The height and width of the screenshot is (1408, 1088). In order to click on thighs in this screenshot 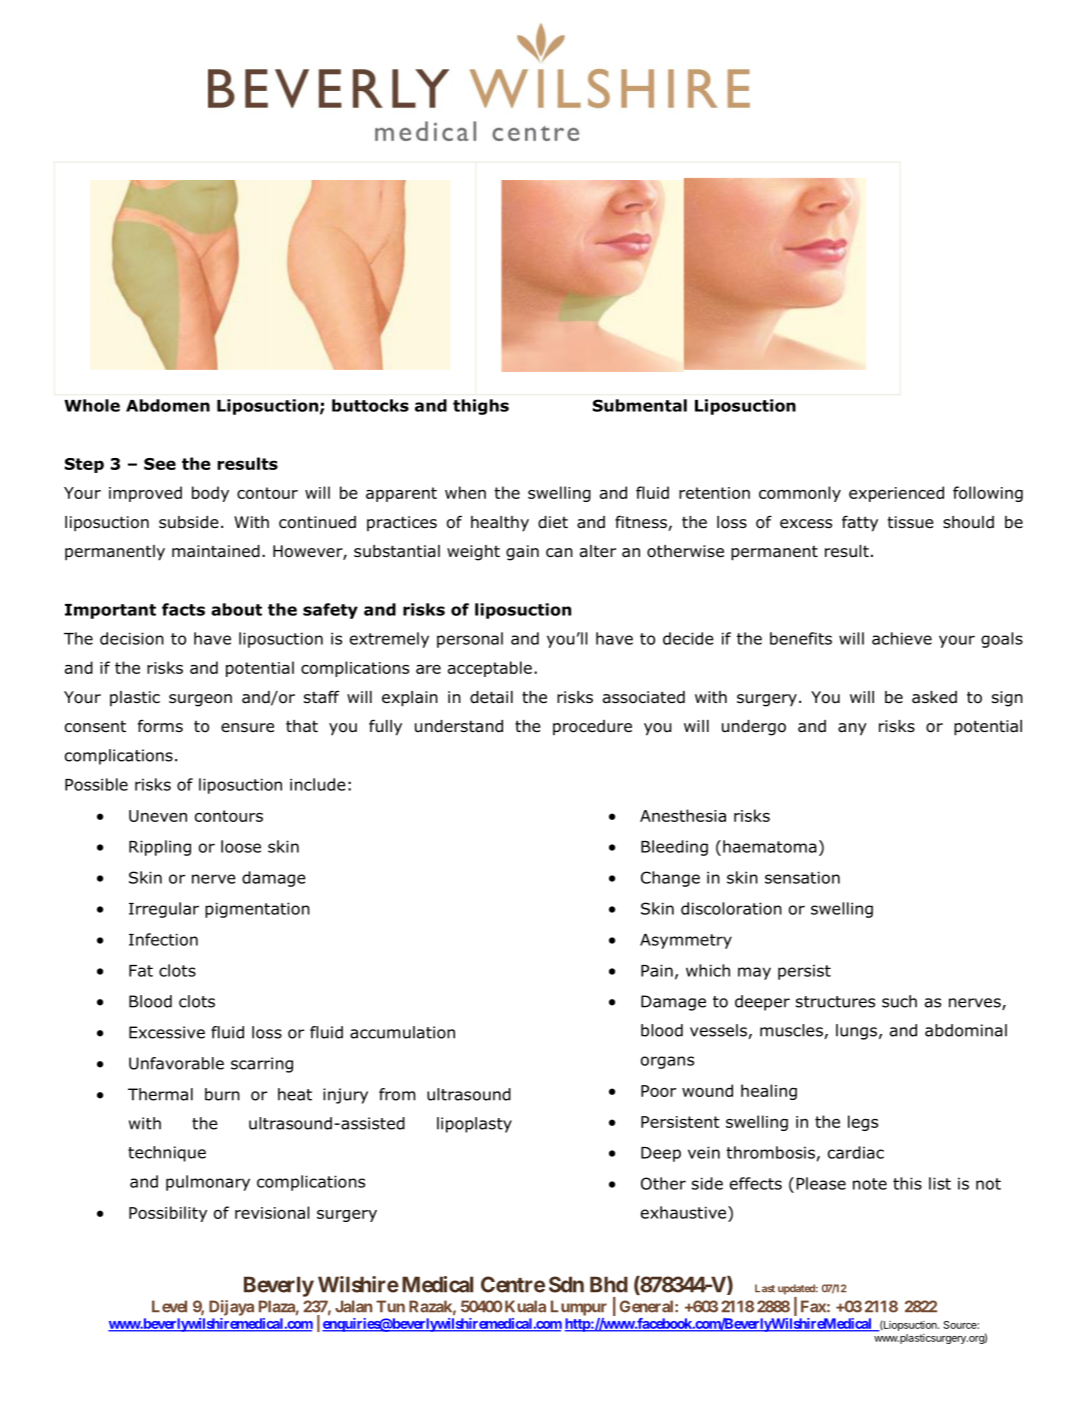, I will do `click(481, 407)`.
